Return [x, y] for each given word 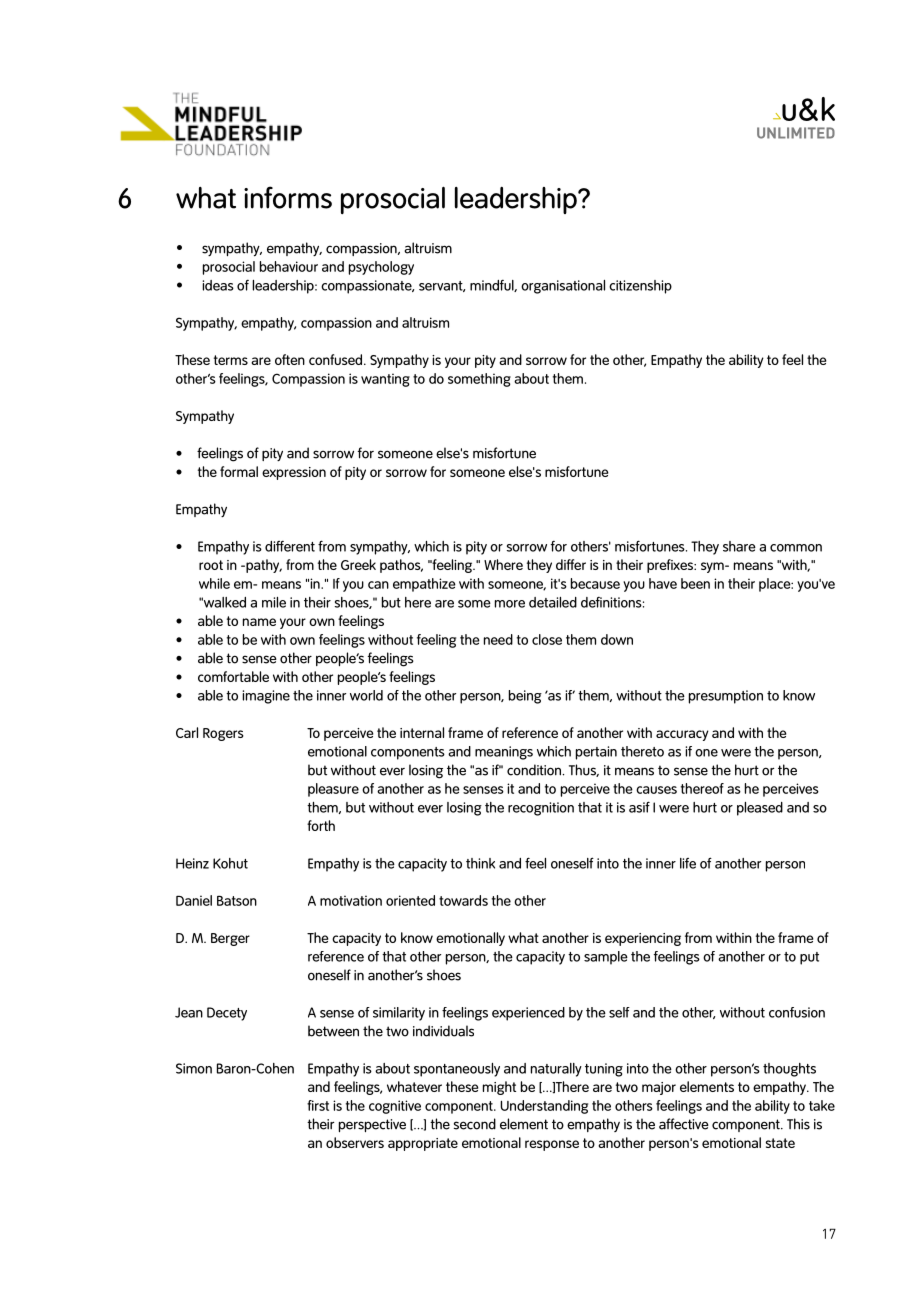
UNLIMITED [796, 133]
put [809, 958]
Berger [230, 939]
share [739, 546]
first [318, 1105]
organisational [563, 287]
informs [288, 197]
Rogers [223, 734]
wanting [385, 380]
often [290, 359]
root [211, 565]
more [510, 604]
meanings [504, 753]
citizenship [640, 287]
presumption [726, 697]
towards [463, 900]
